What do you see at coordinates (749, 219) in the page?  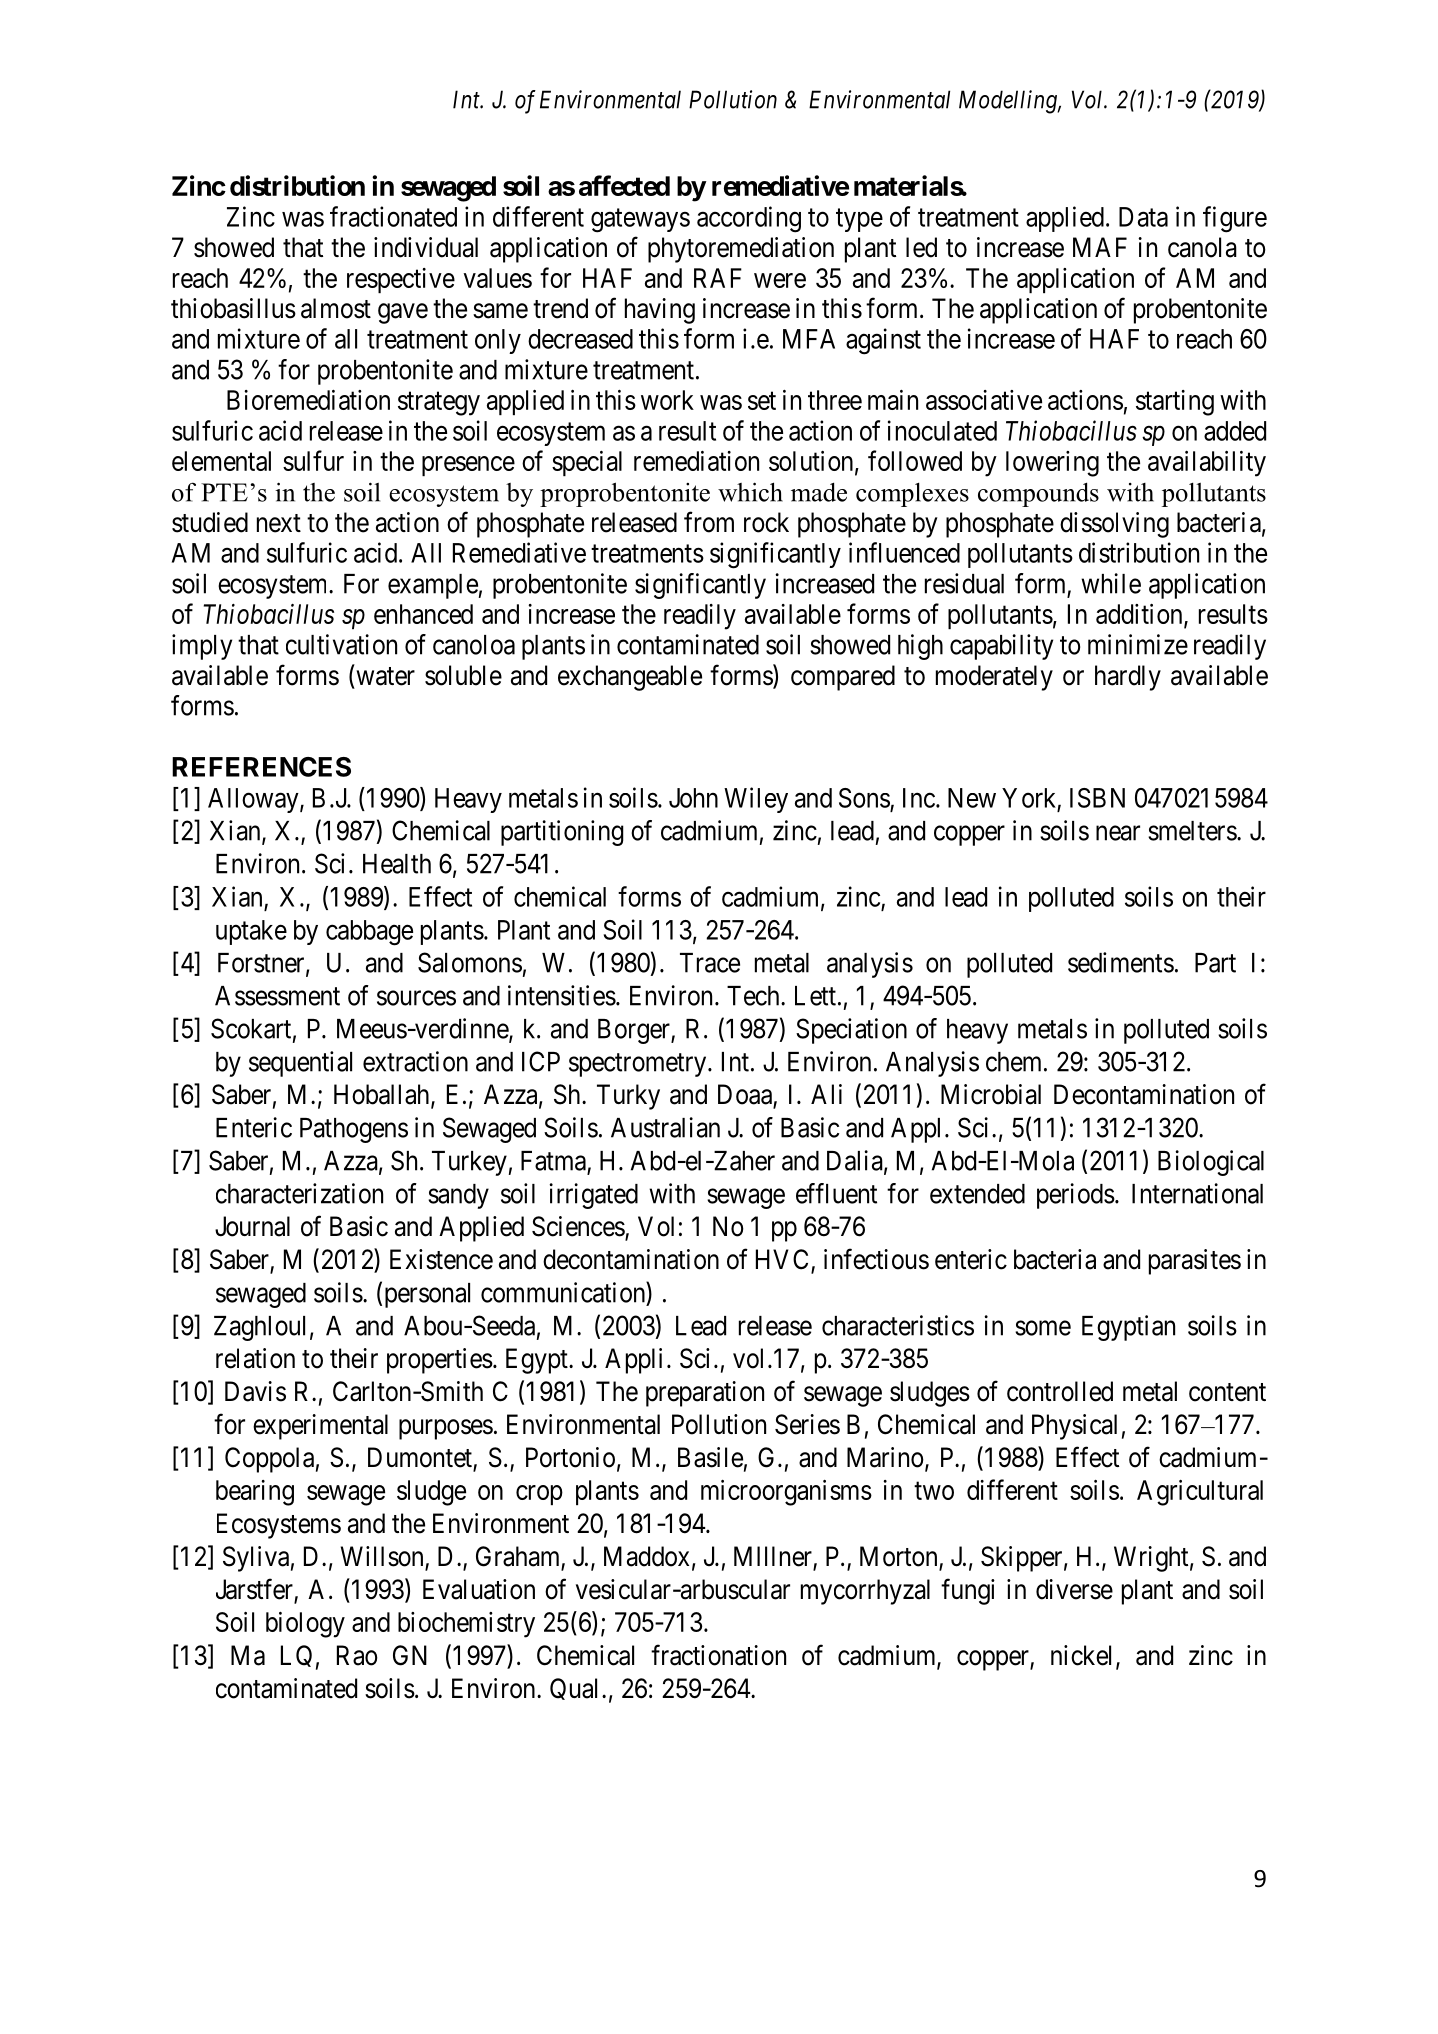 I see `according` at bounding box center [749, 219].
